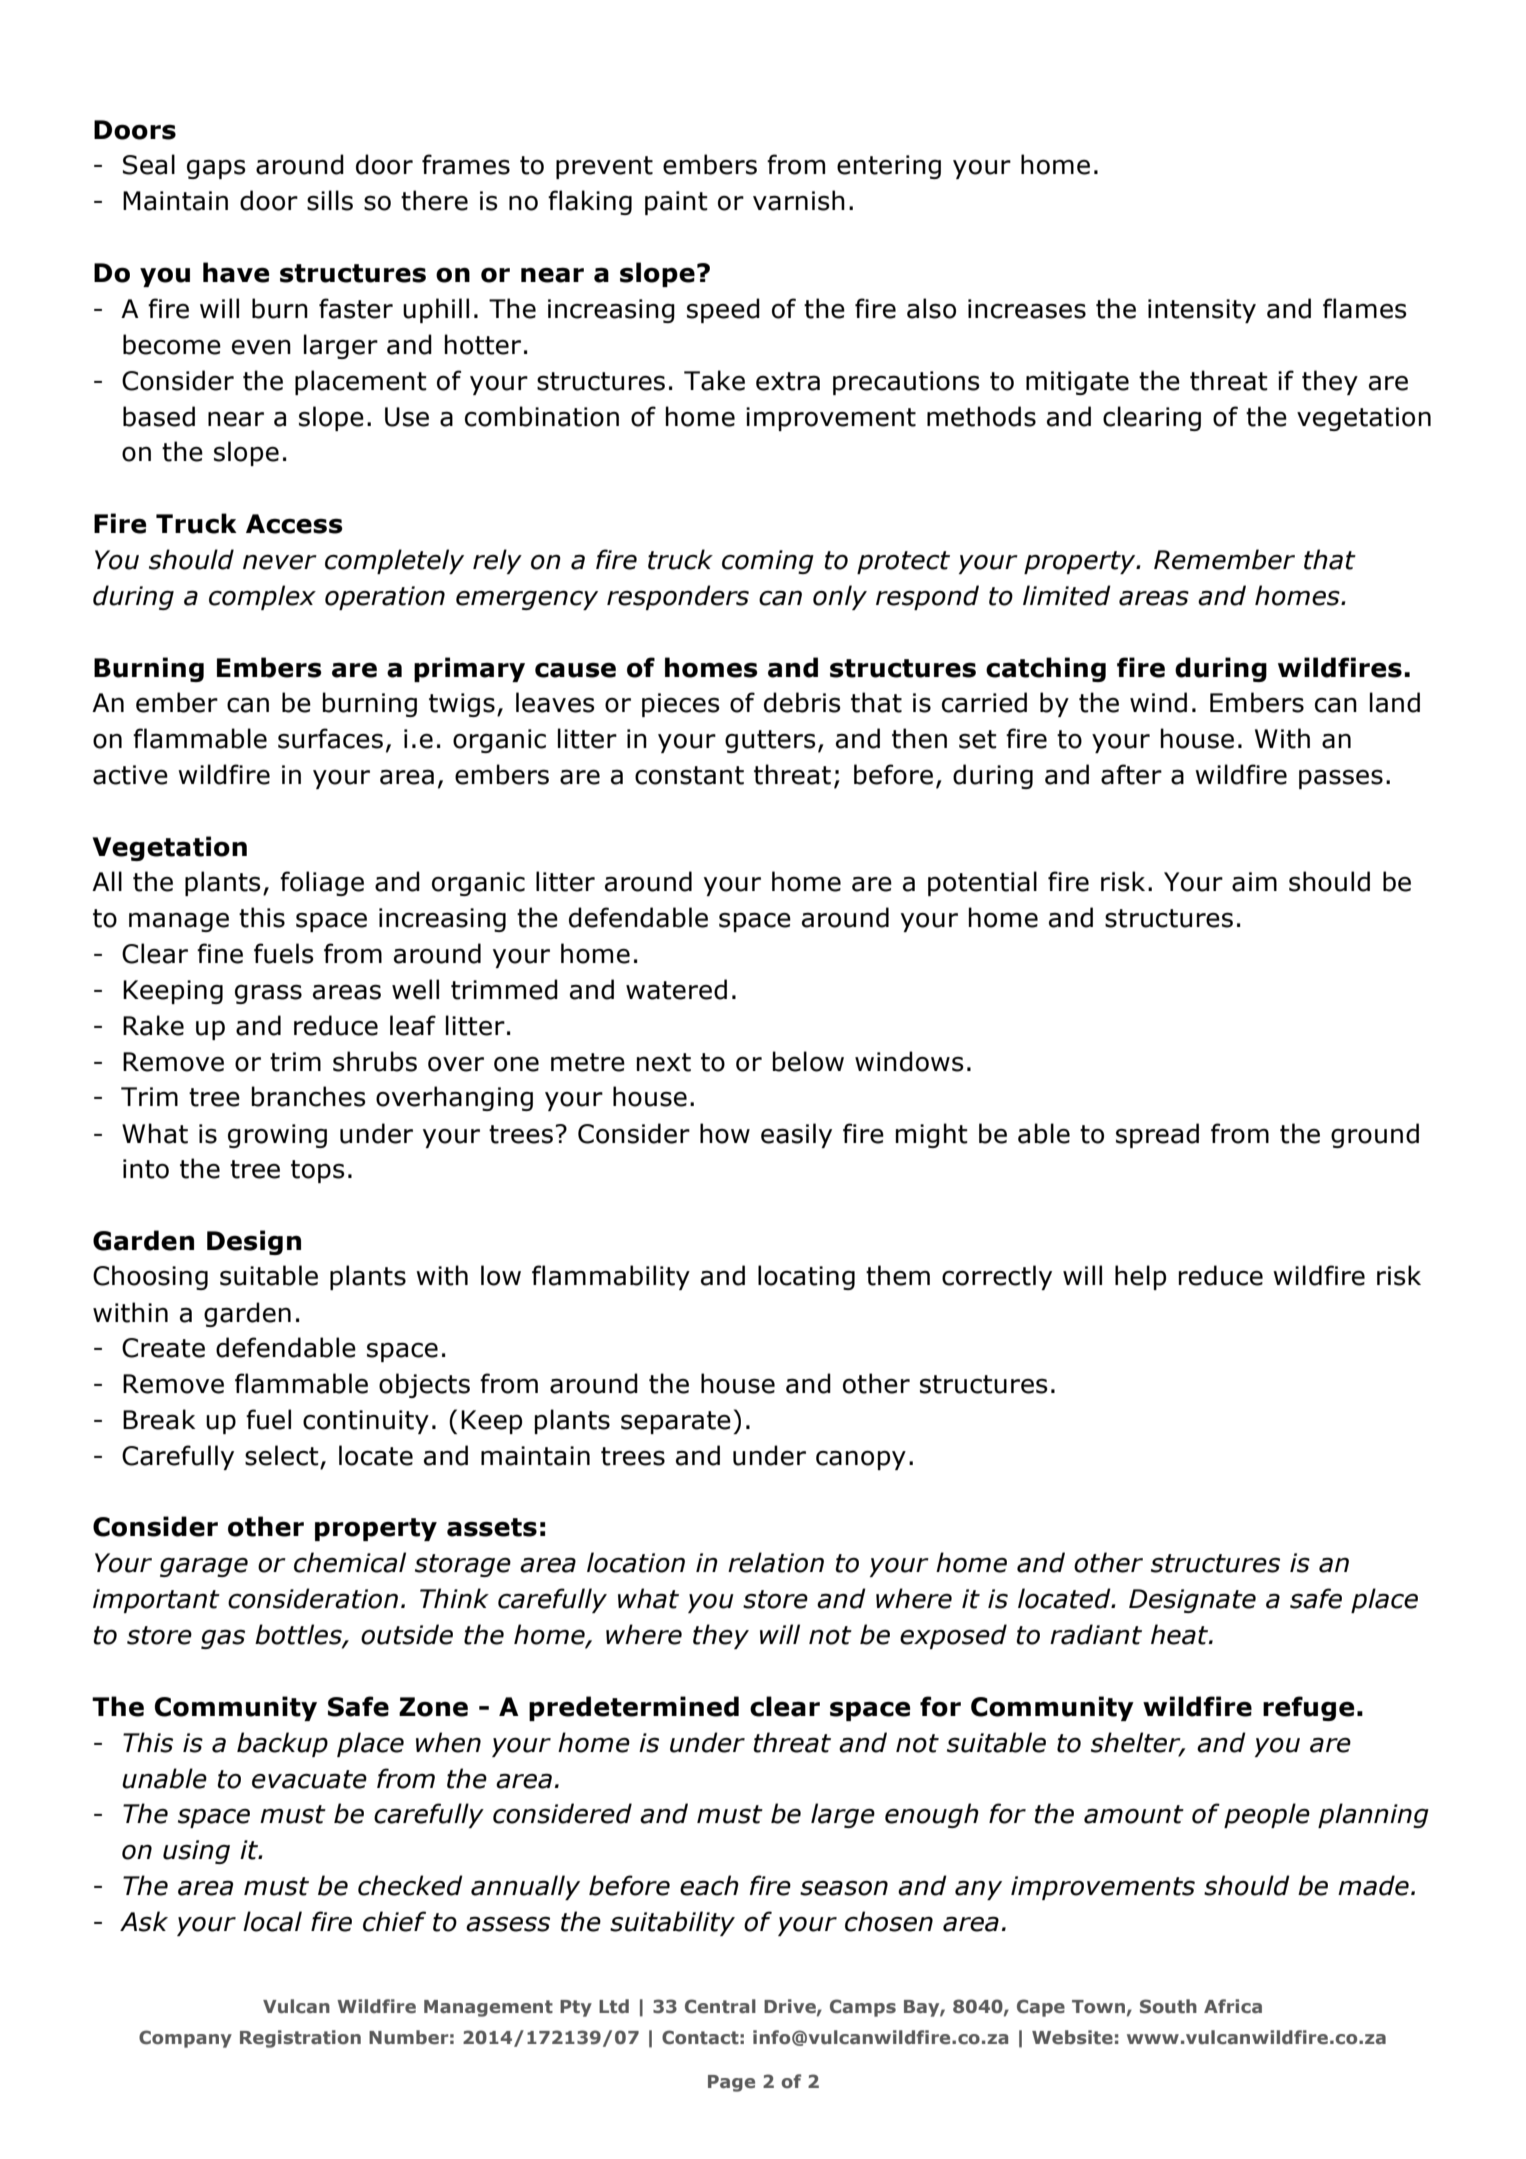 The image size is (1526, 2159). What do you see at coordinates (776, 1562) in the screenshot?
I see `relation` at bounding box center [776, 1562].
